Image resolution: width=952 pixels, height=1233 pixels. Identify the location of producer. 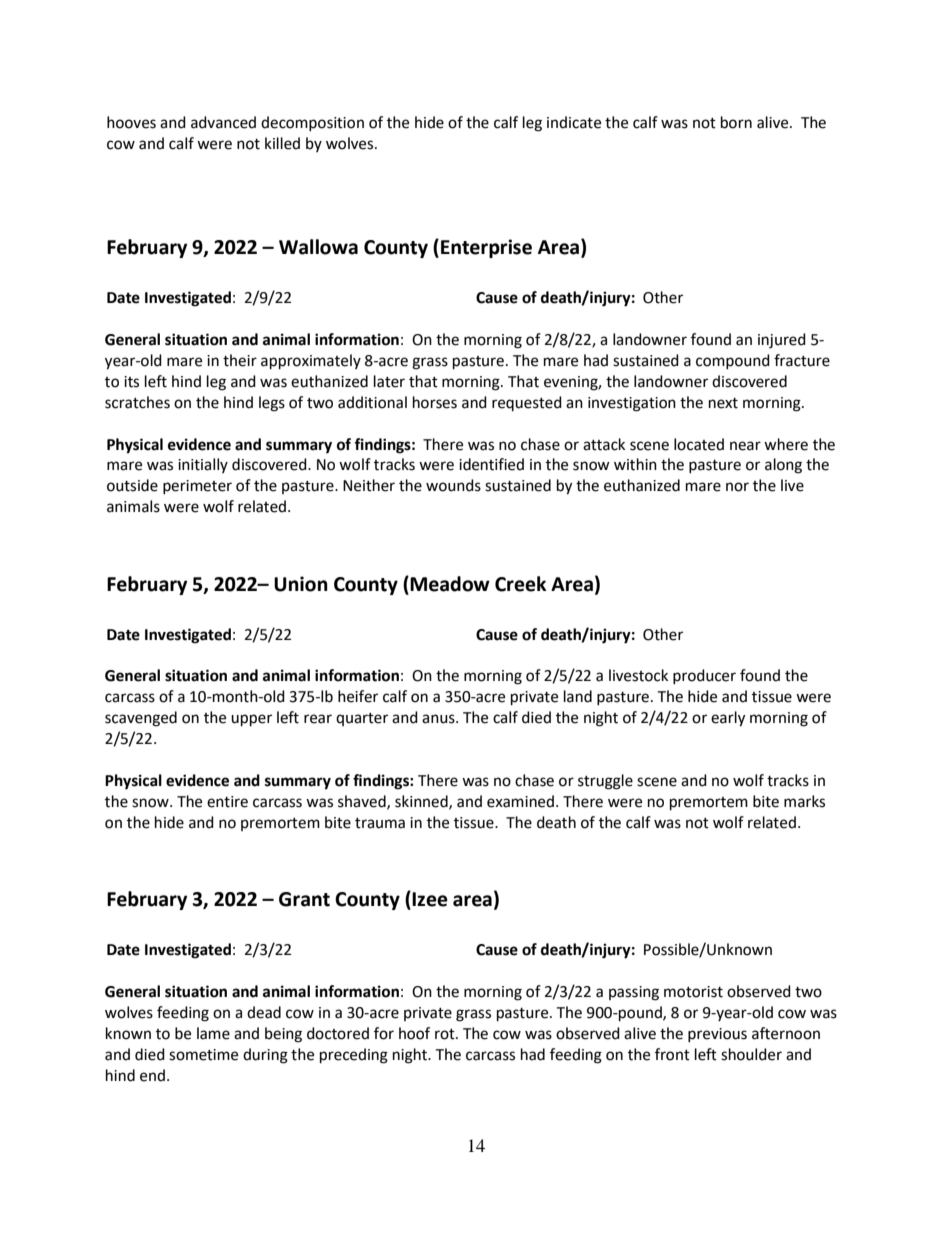
(704, 676).
